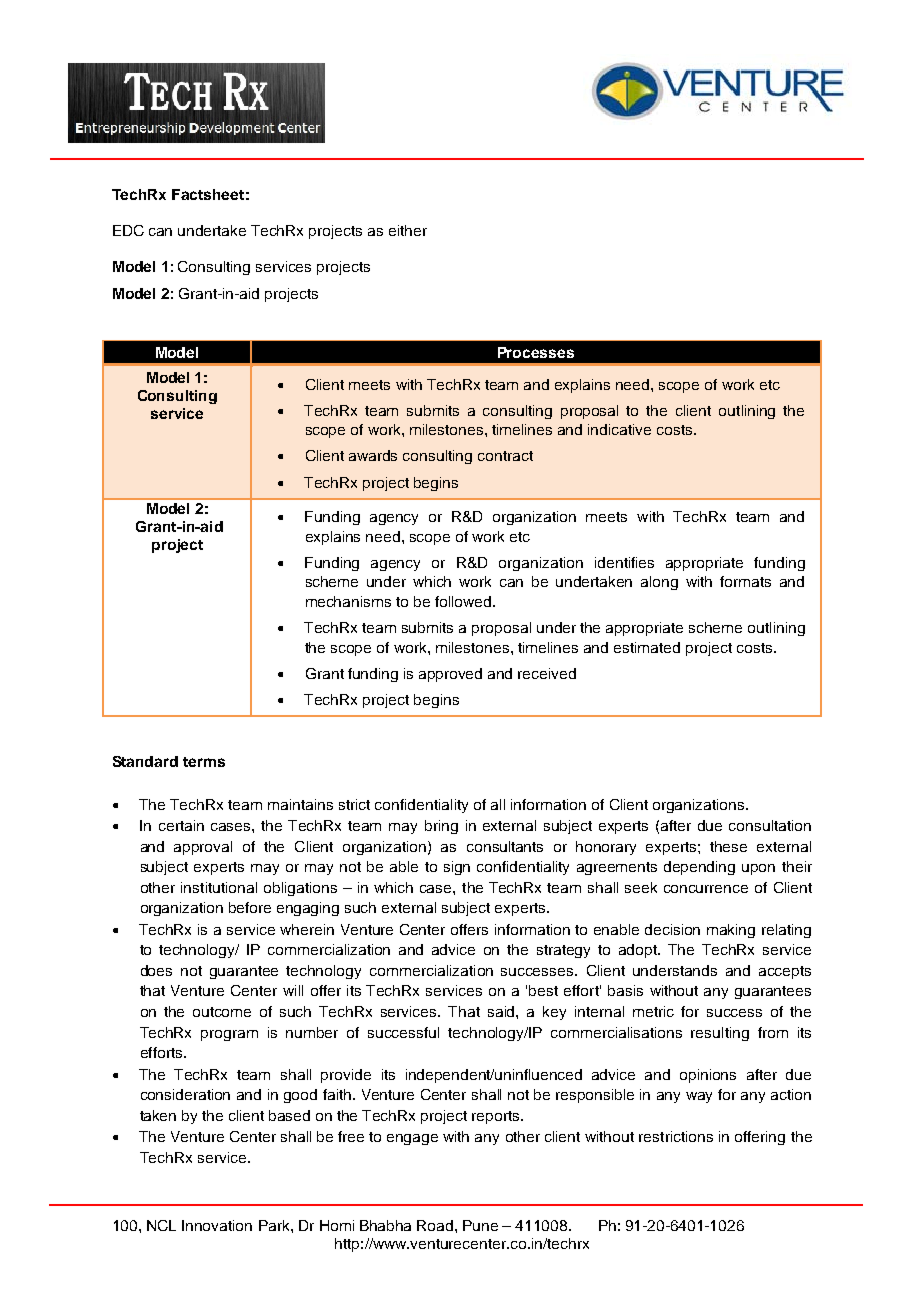 The height and width of the screenshot is (1308, 924). I want to click on institutional, so click(219, 887).
